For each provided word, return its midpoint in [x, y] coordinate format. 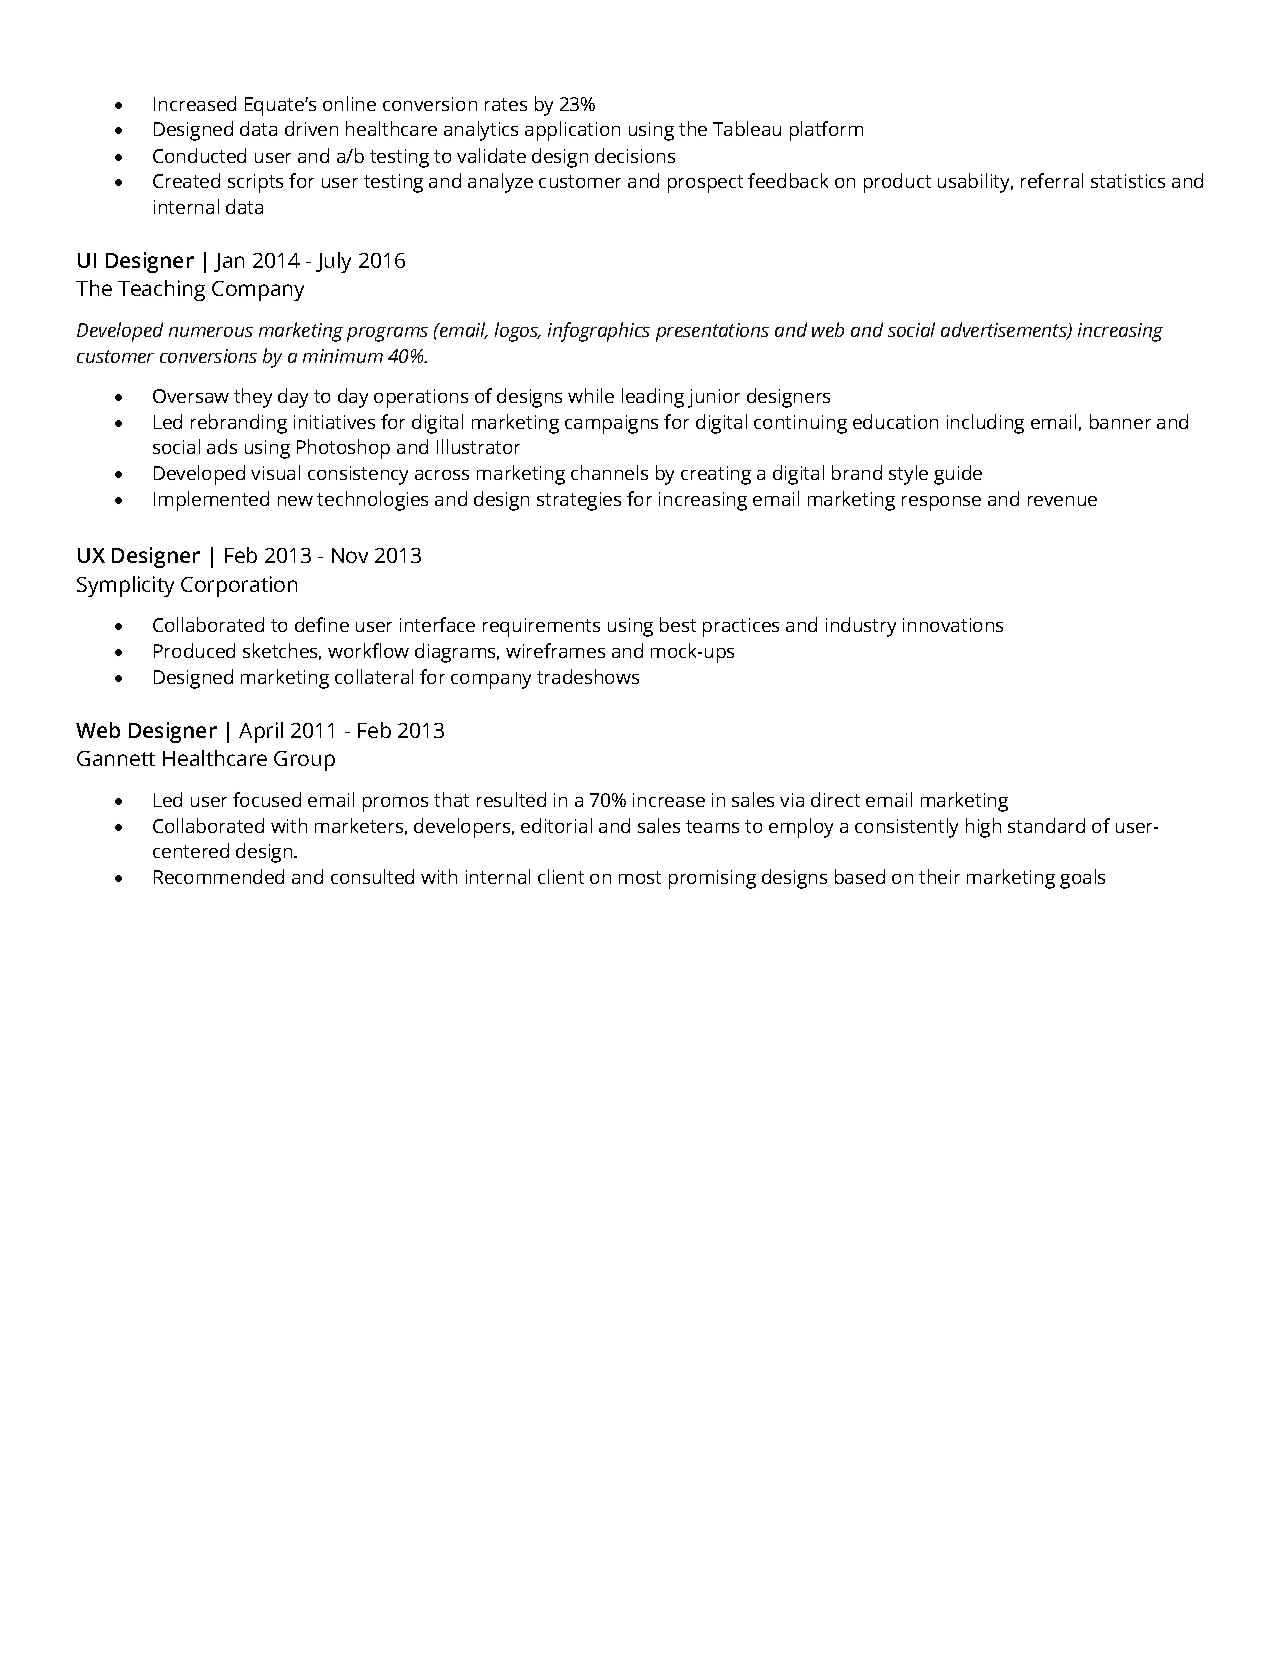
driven [311, 128]
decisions [635, 155]
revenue [1062, 501]
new [295, 501]
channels [609, 472]
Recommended [219, 876]
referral [1052, 180]
